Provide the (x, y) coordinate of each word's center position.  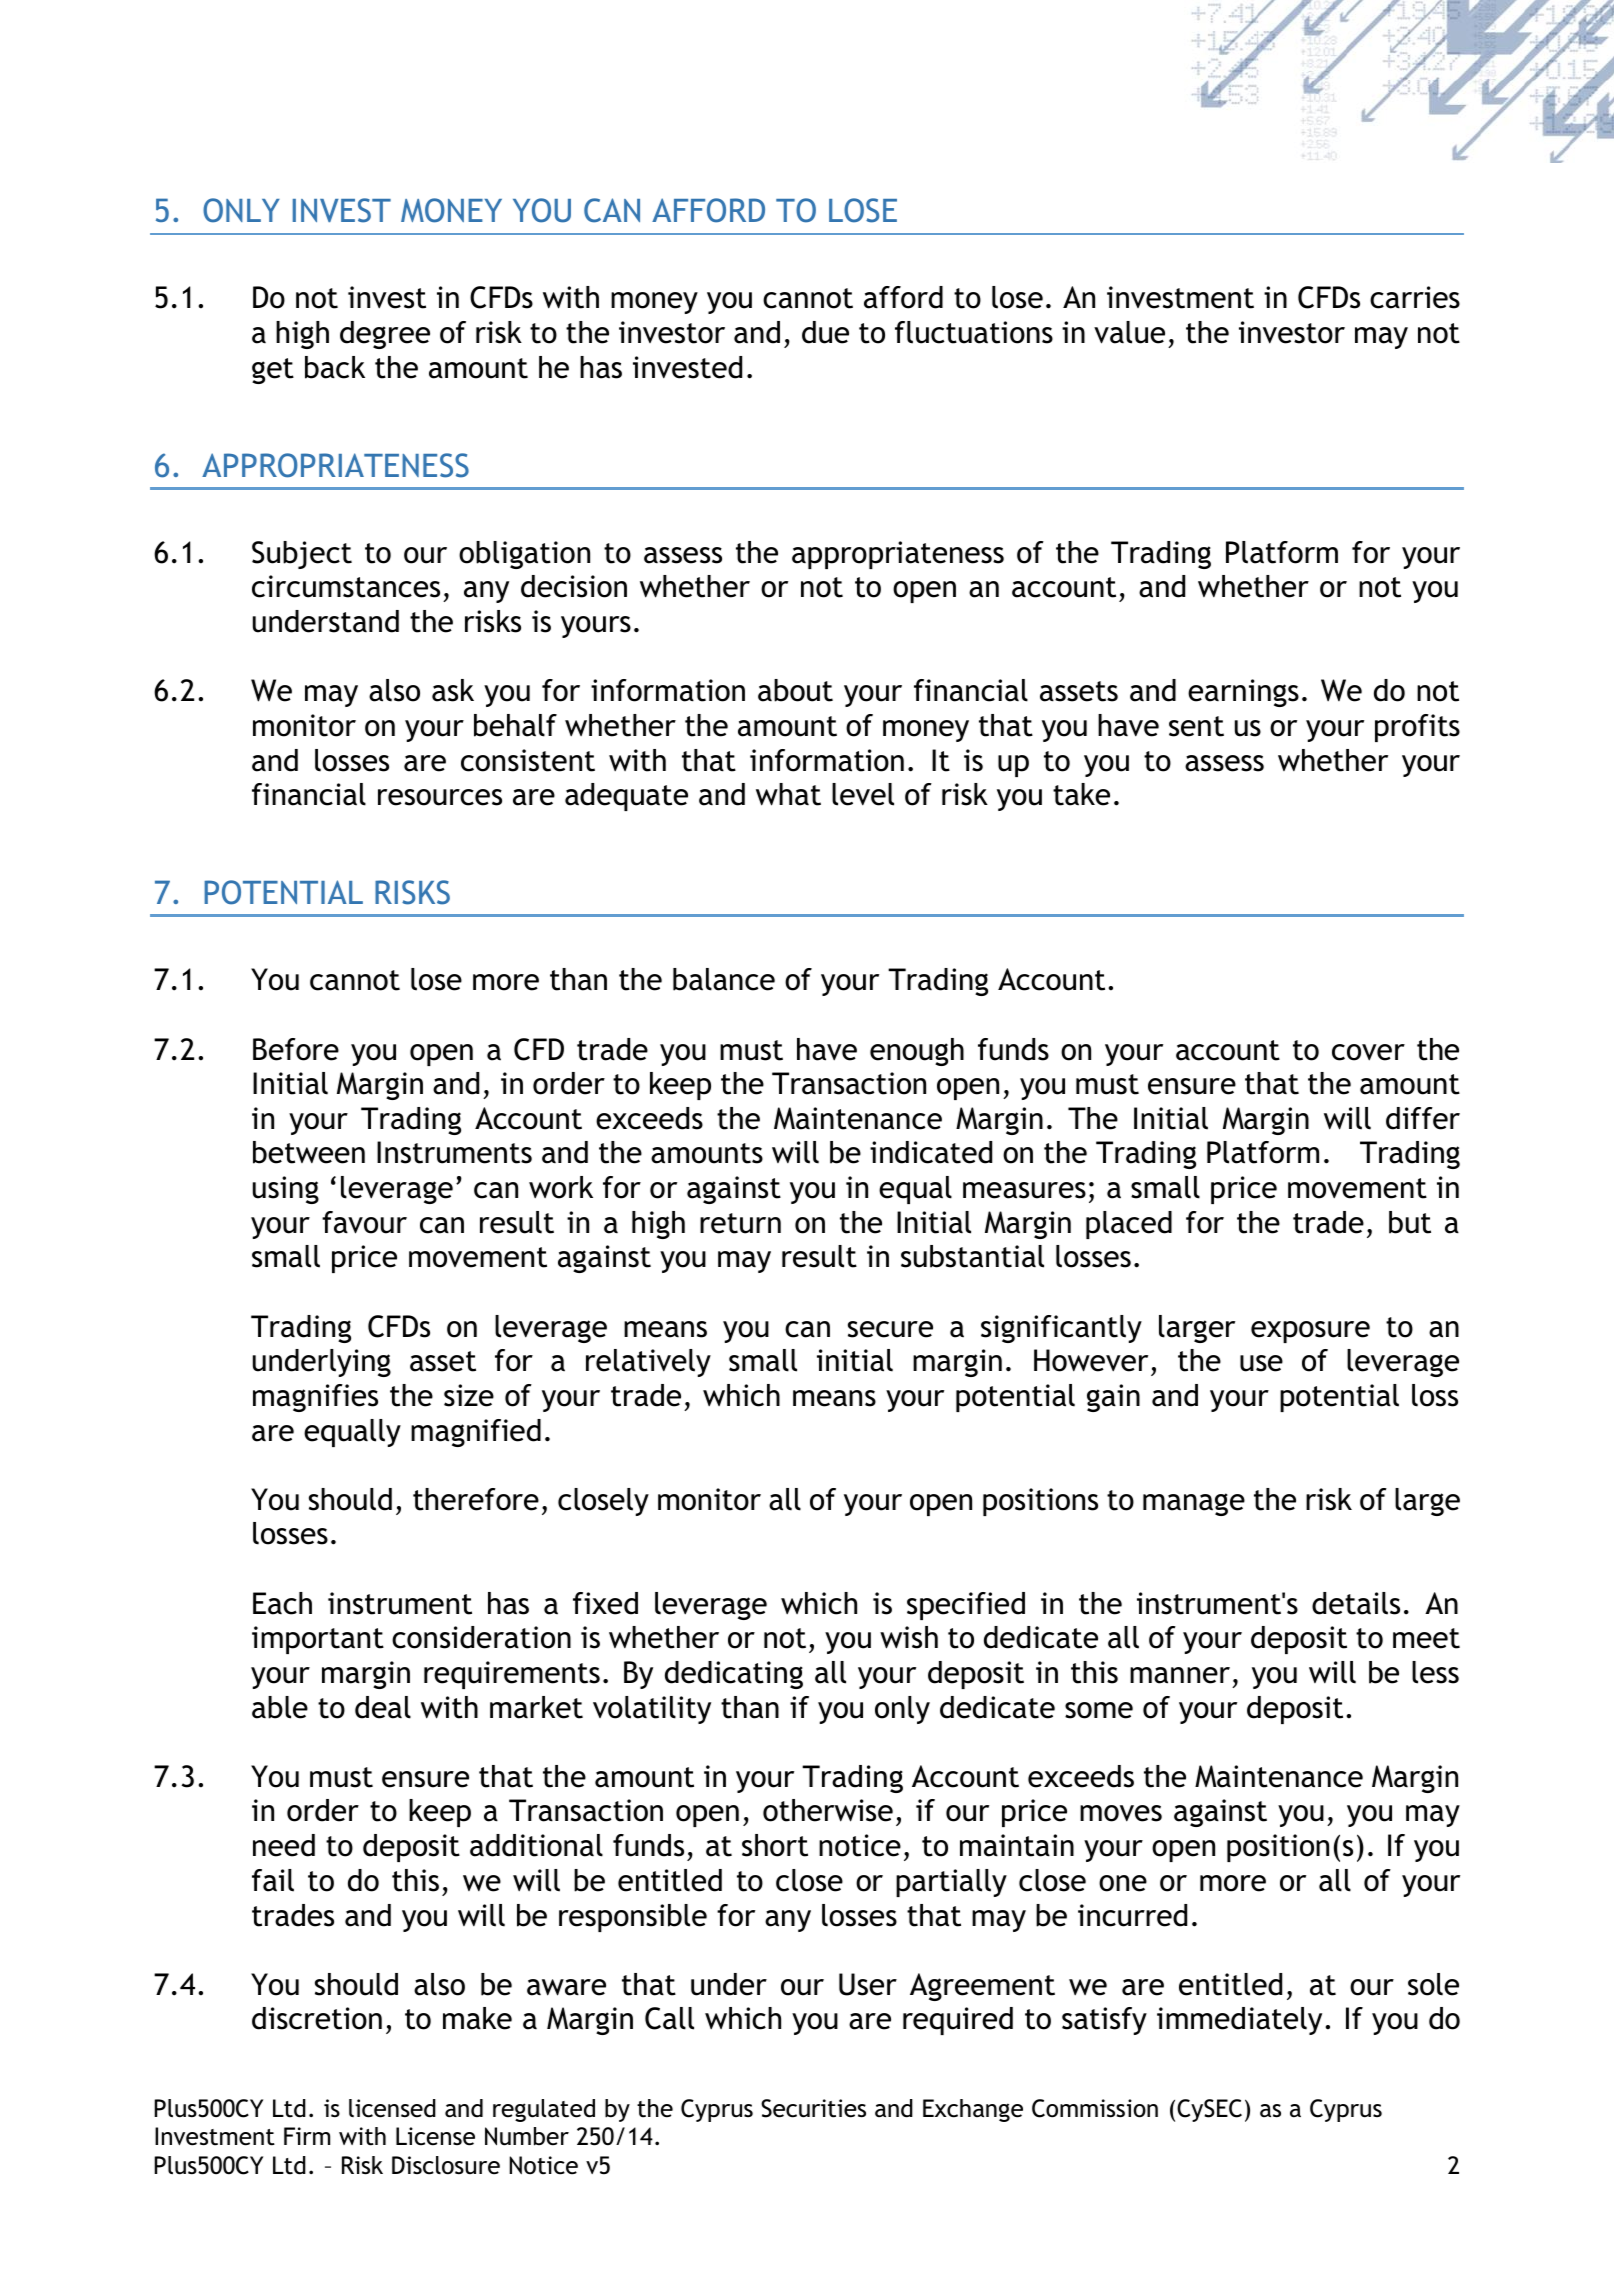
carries (1415, 297)
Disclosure (446, 2165)
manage (1194, 1504)
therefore (476, 1499)
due (825, 332)
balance (724, 979)
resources (440, 797)
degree (385, 335)
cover (1368, 1052)
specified (966, 1606)
